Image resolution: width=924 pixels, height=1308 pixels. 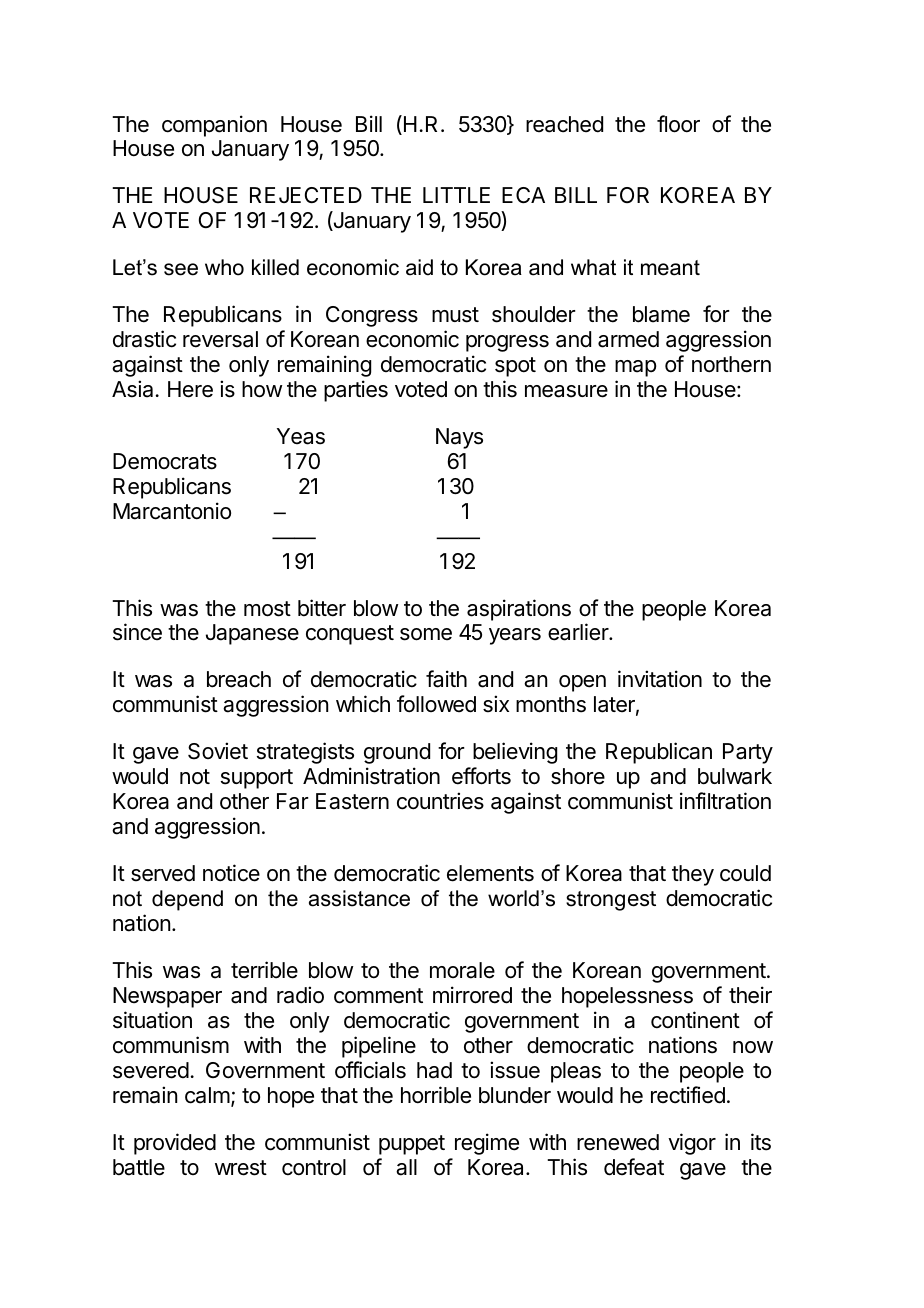 What do you see at coordinates (440, 801) in the image?
I see `countries` at bounding box center [440, 801].
